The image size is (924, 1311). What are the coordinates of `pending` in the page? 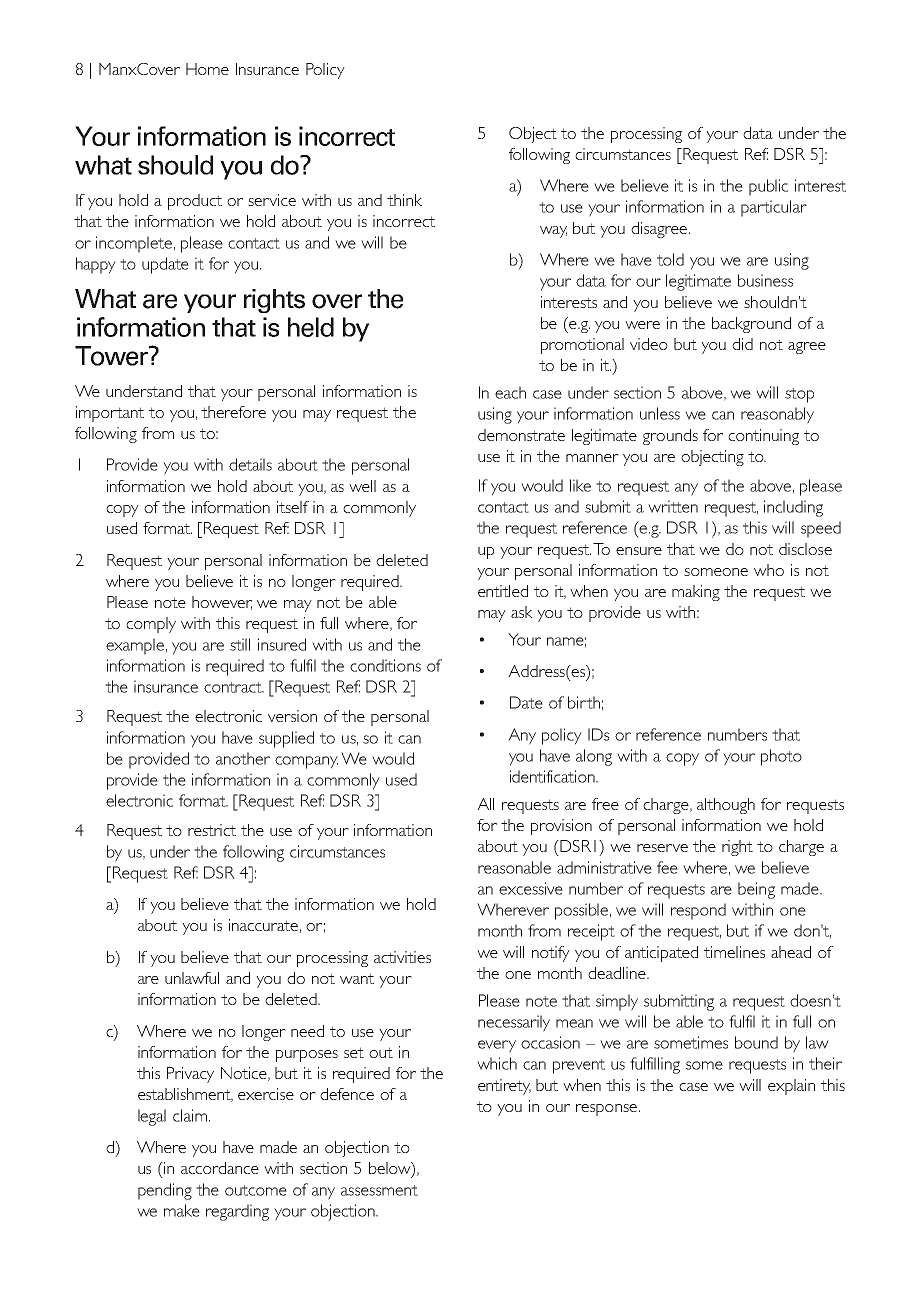 It's located at (165, 1191).
